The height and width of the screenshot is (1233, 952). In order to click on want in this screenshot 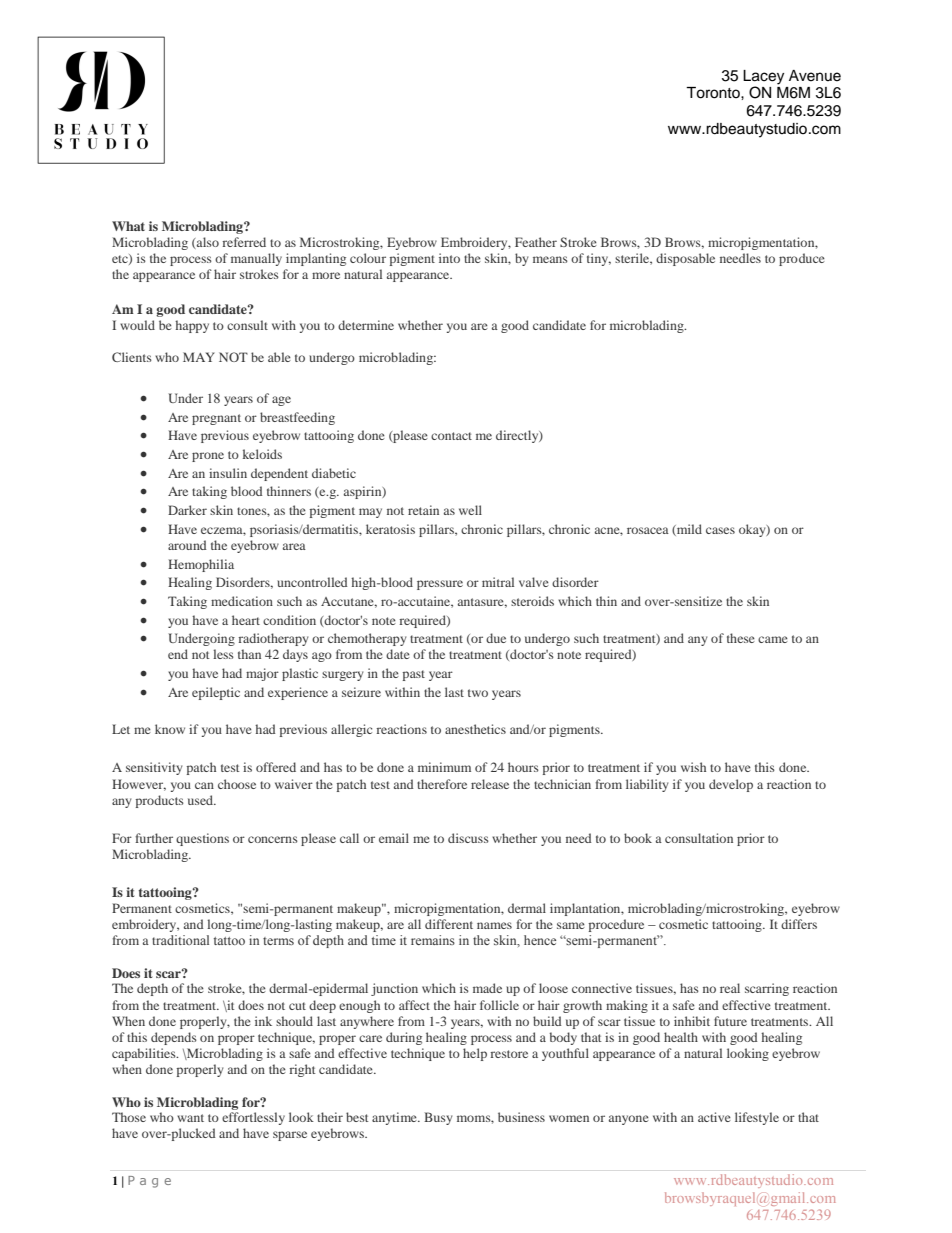, I will do `click(190, 1118)`.
